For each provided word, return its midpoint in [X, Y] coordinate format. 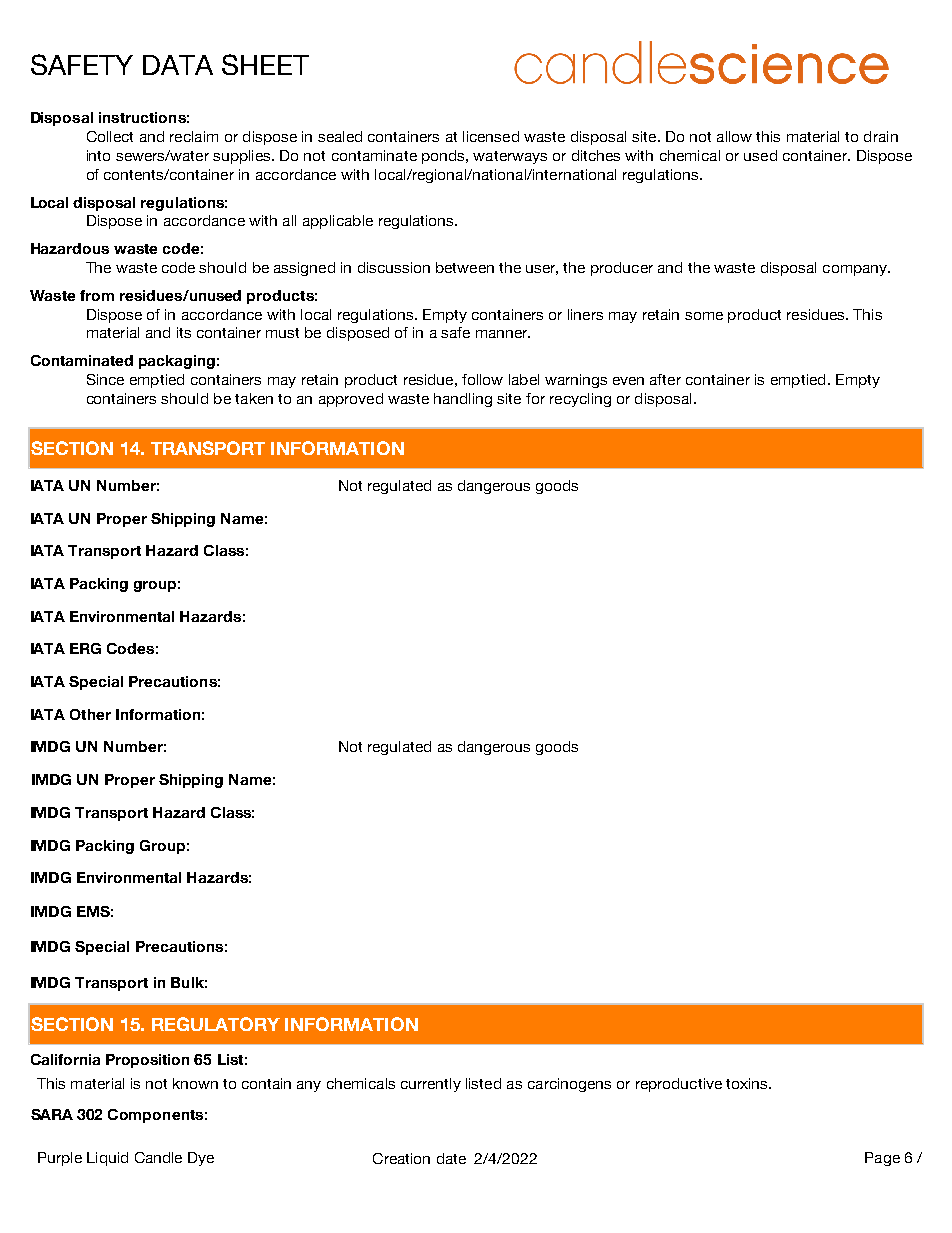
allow [734, 136]
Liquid [107, 1159]
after [665, 379]
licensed [491, 136]
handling [463, 400]
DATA [178, 65]
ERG [85, 648]
